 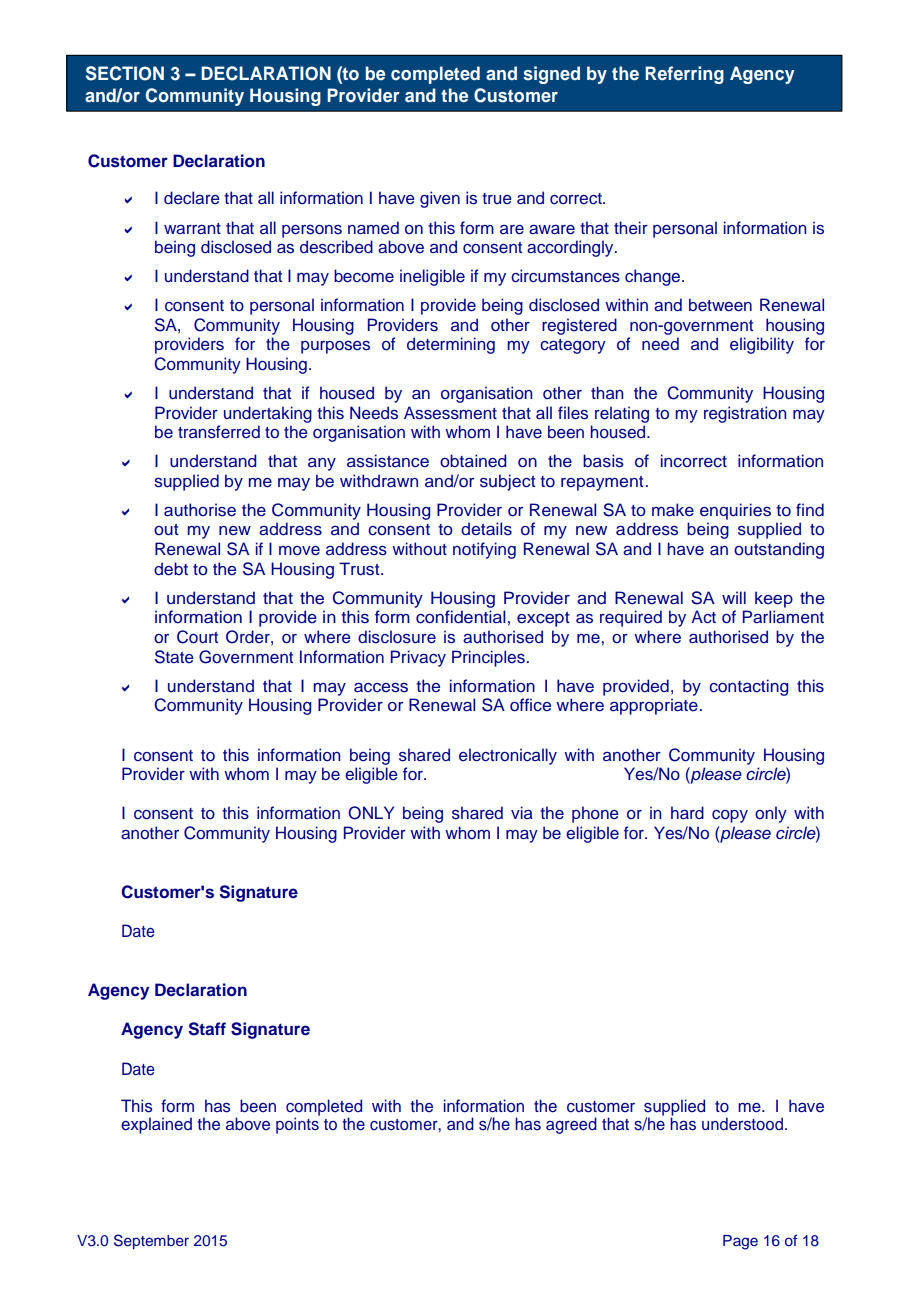 What do you see at coordinates (730, 816) in the document?
I see `copy` at bounding box center [730, 816].
